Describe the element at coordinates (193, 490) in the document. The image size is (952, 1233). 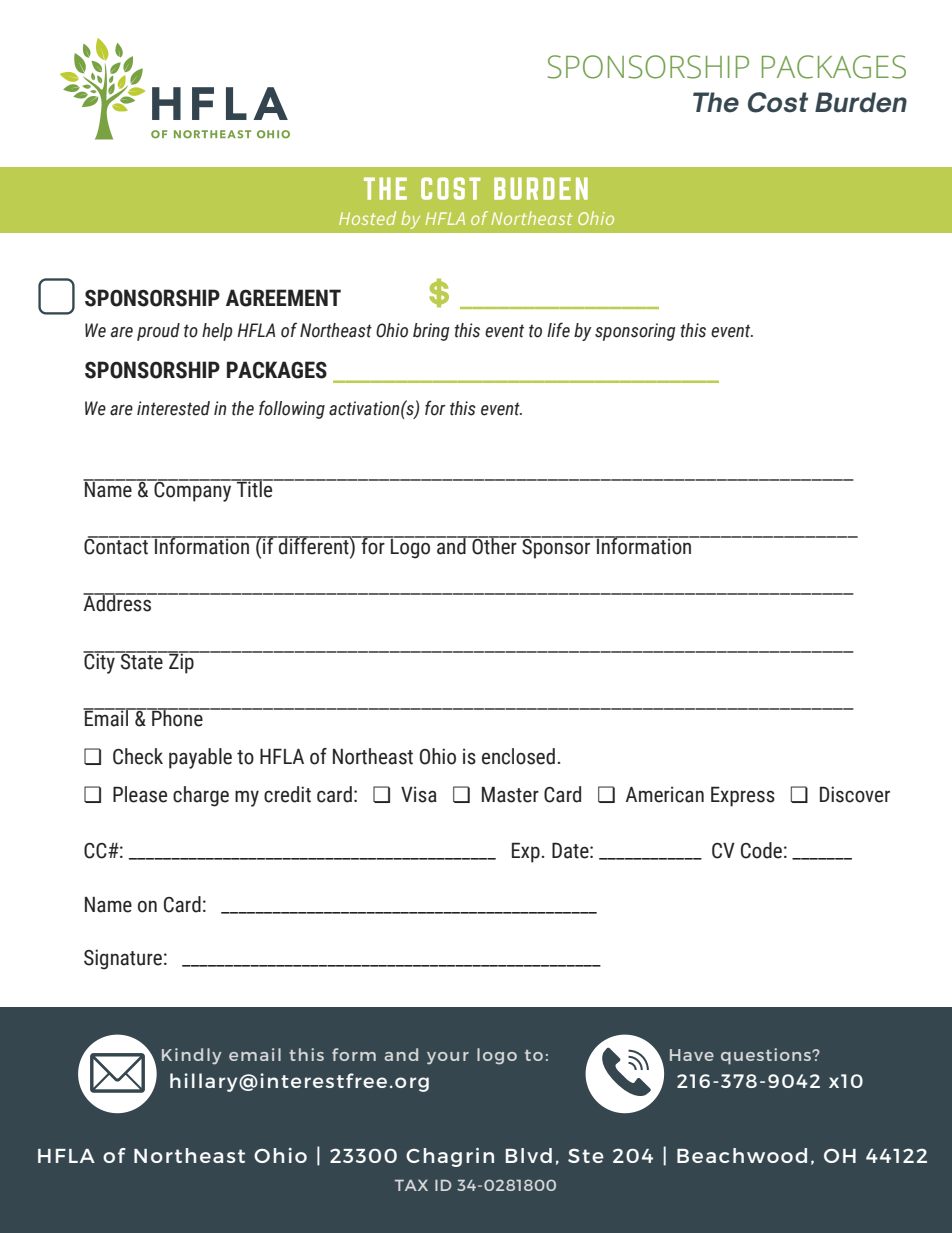
I see `Company` at that location.
